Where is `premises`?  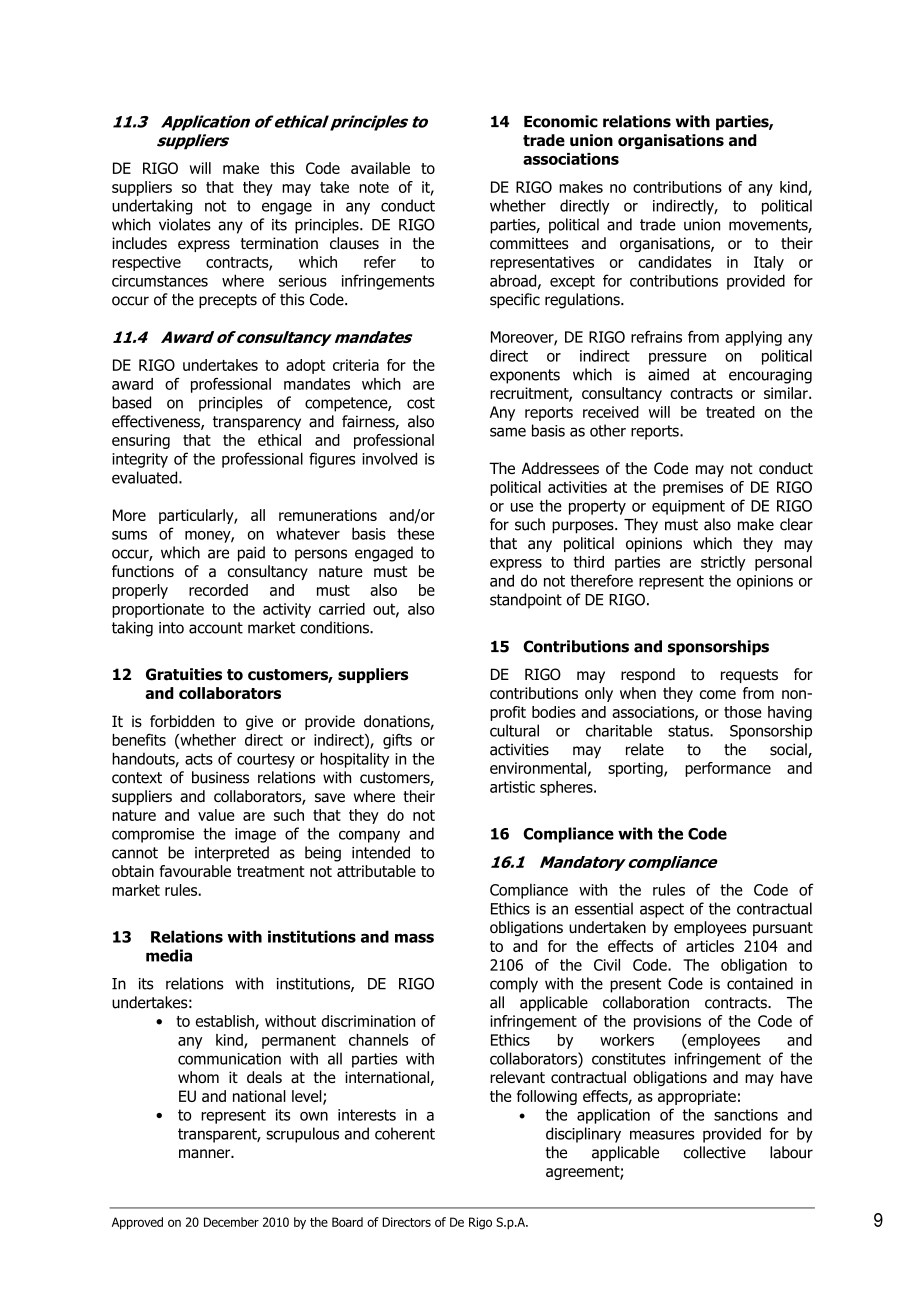
premises is located at coordinates (693, 488).
